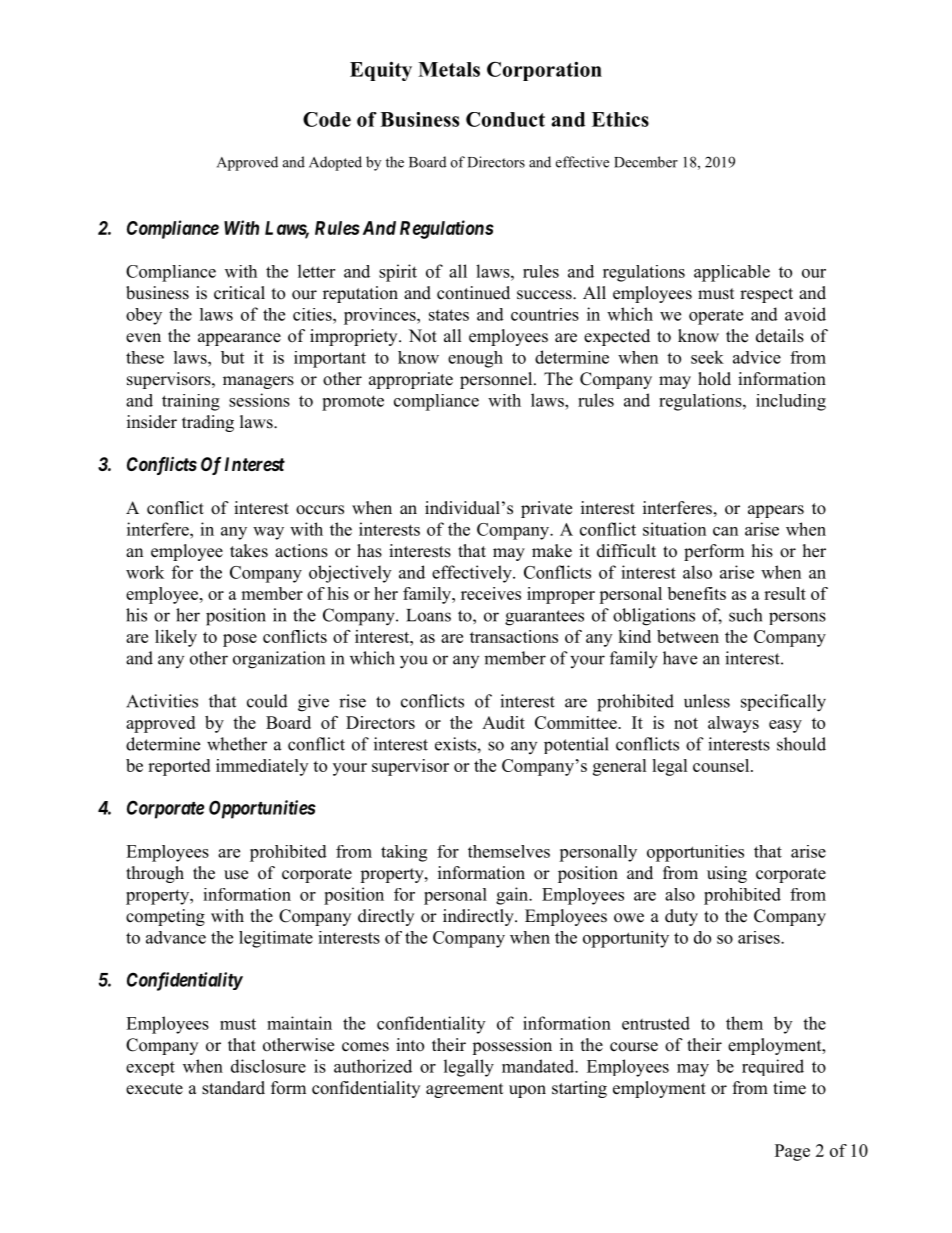 Image resolution: width=952 pixels, height=1233 pixels. Describe the element at coordinates (208, 423) in the page. I see `trading` at that location.
